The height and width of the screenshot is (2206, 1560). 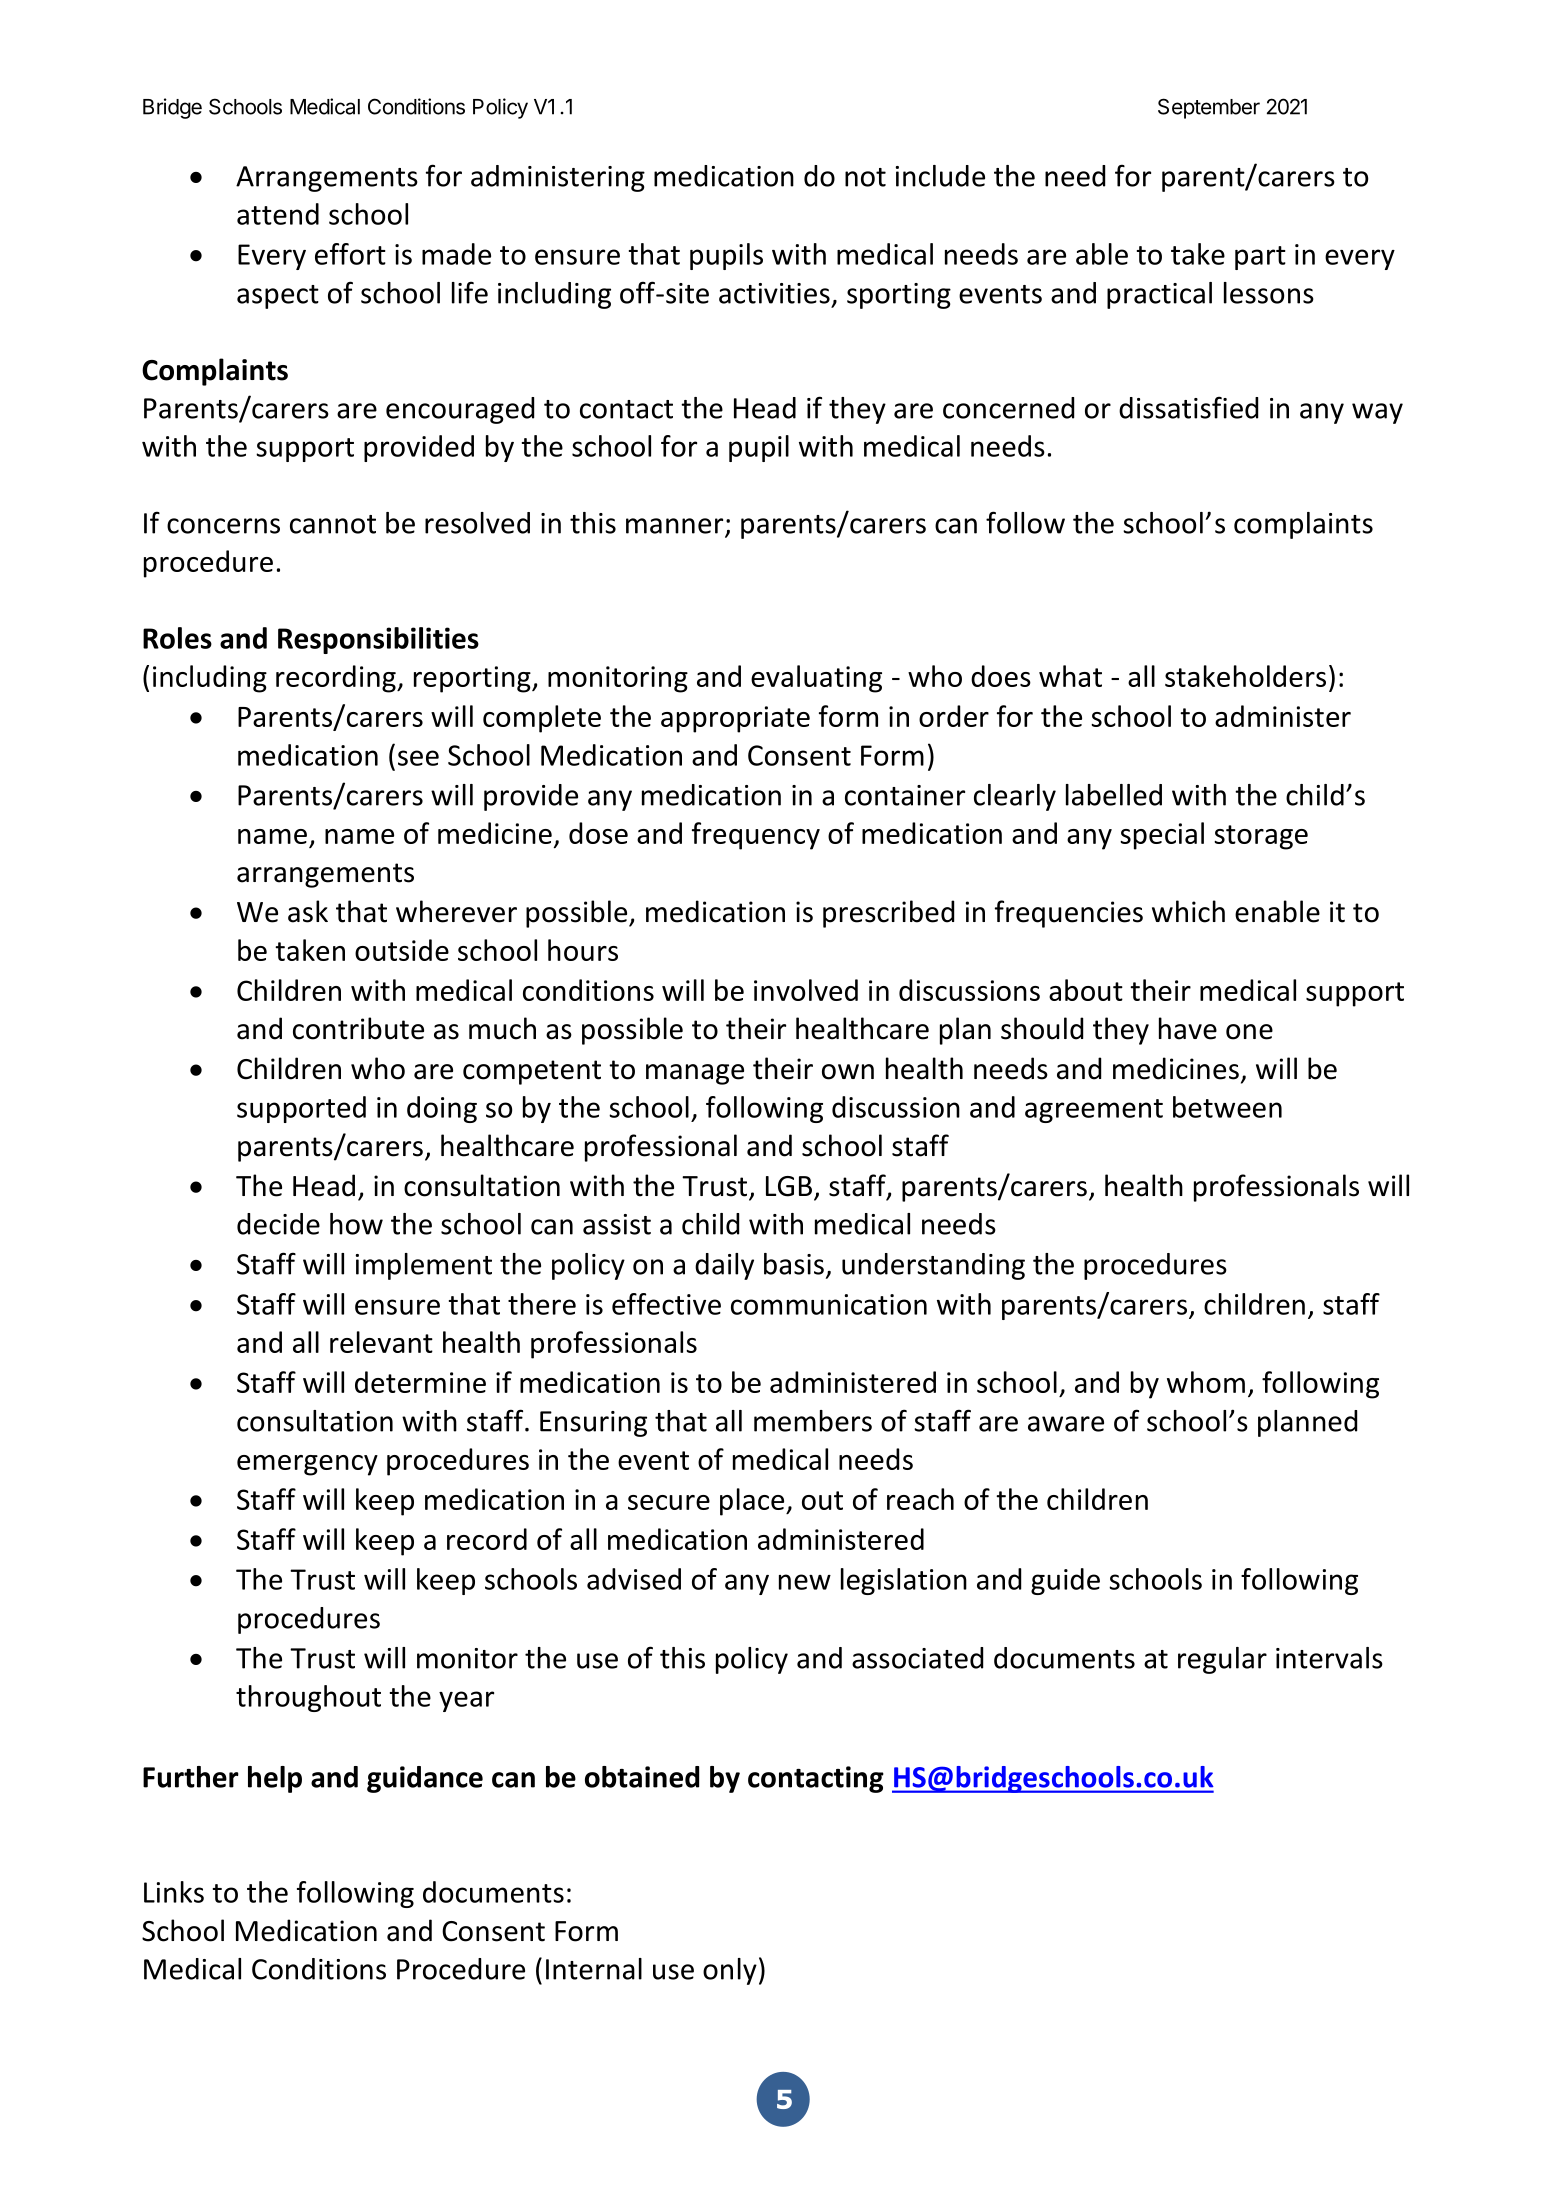 I want to click on include, so click(x=940, y=176).
